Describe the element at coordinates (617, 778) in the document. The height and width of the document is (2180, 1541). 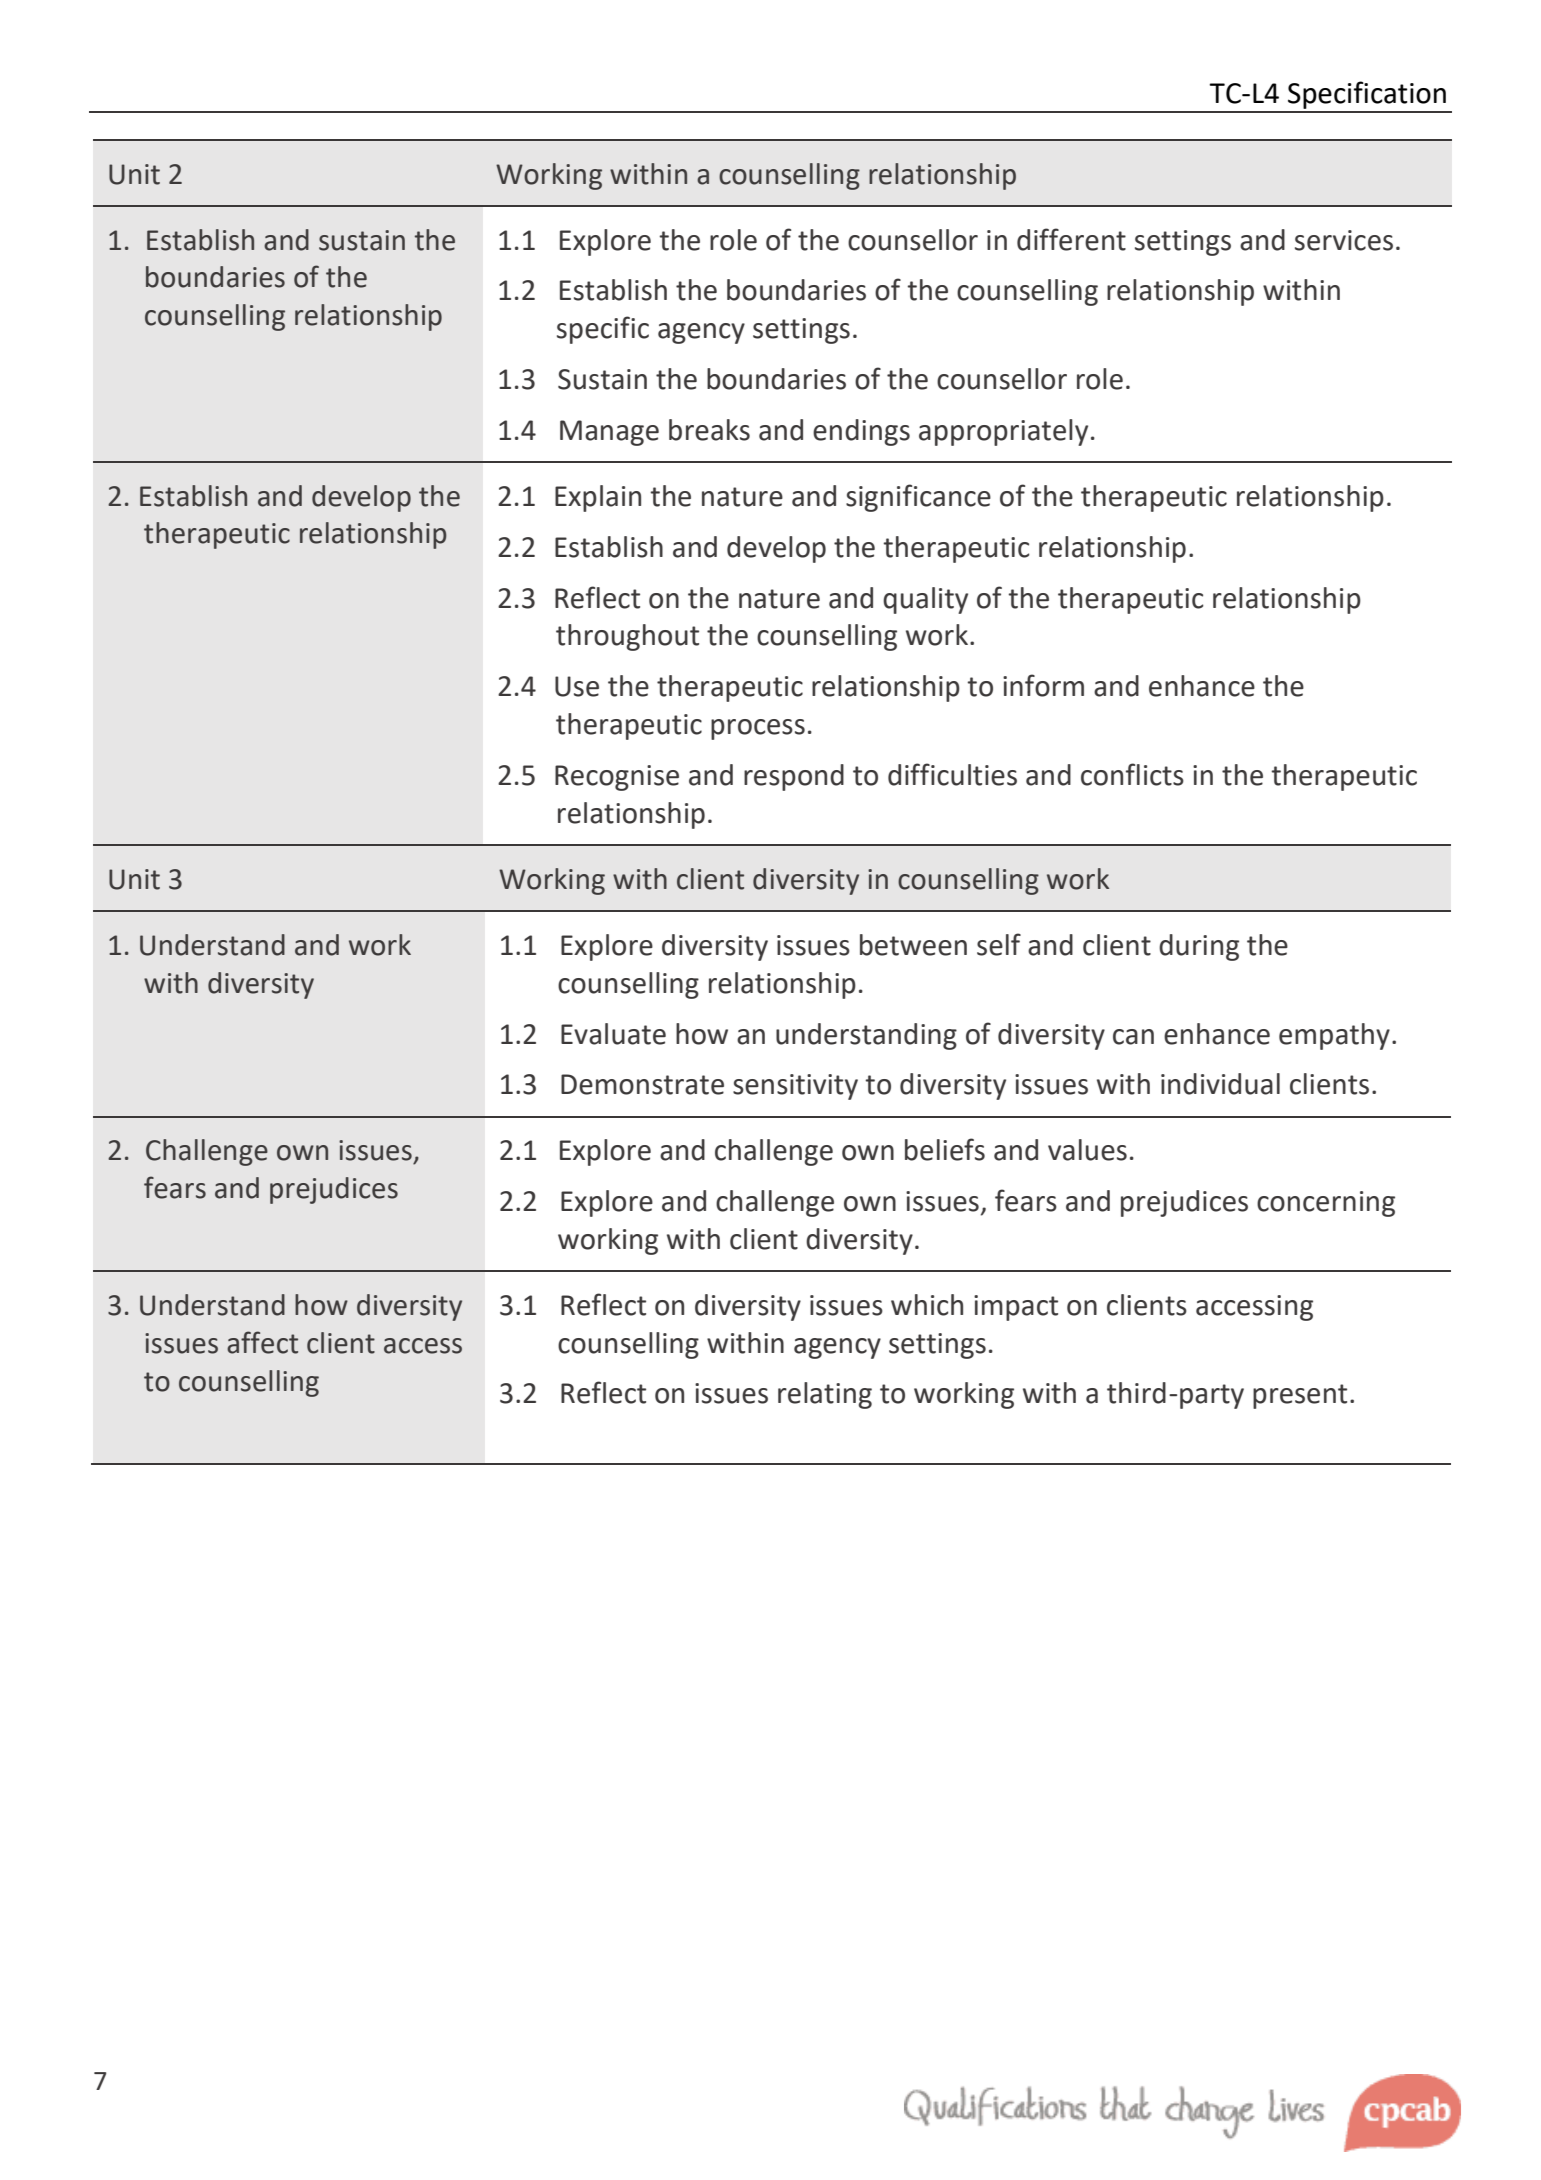
I see `Recognise` at that location.
